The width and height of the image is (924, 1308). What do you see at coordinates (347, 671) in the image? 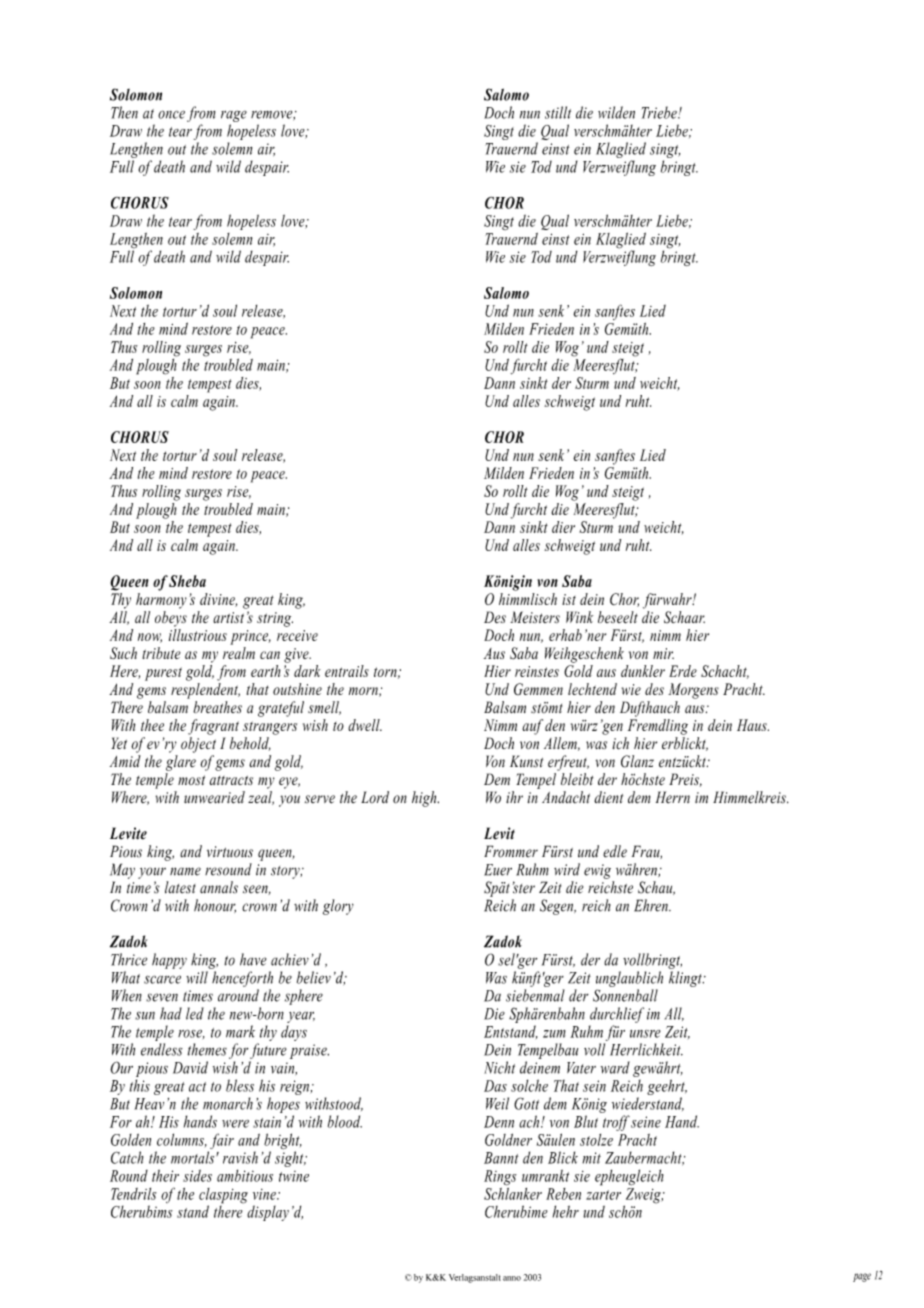
I see `entrails` at bounding box center [347, 671].
